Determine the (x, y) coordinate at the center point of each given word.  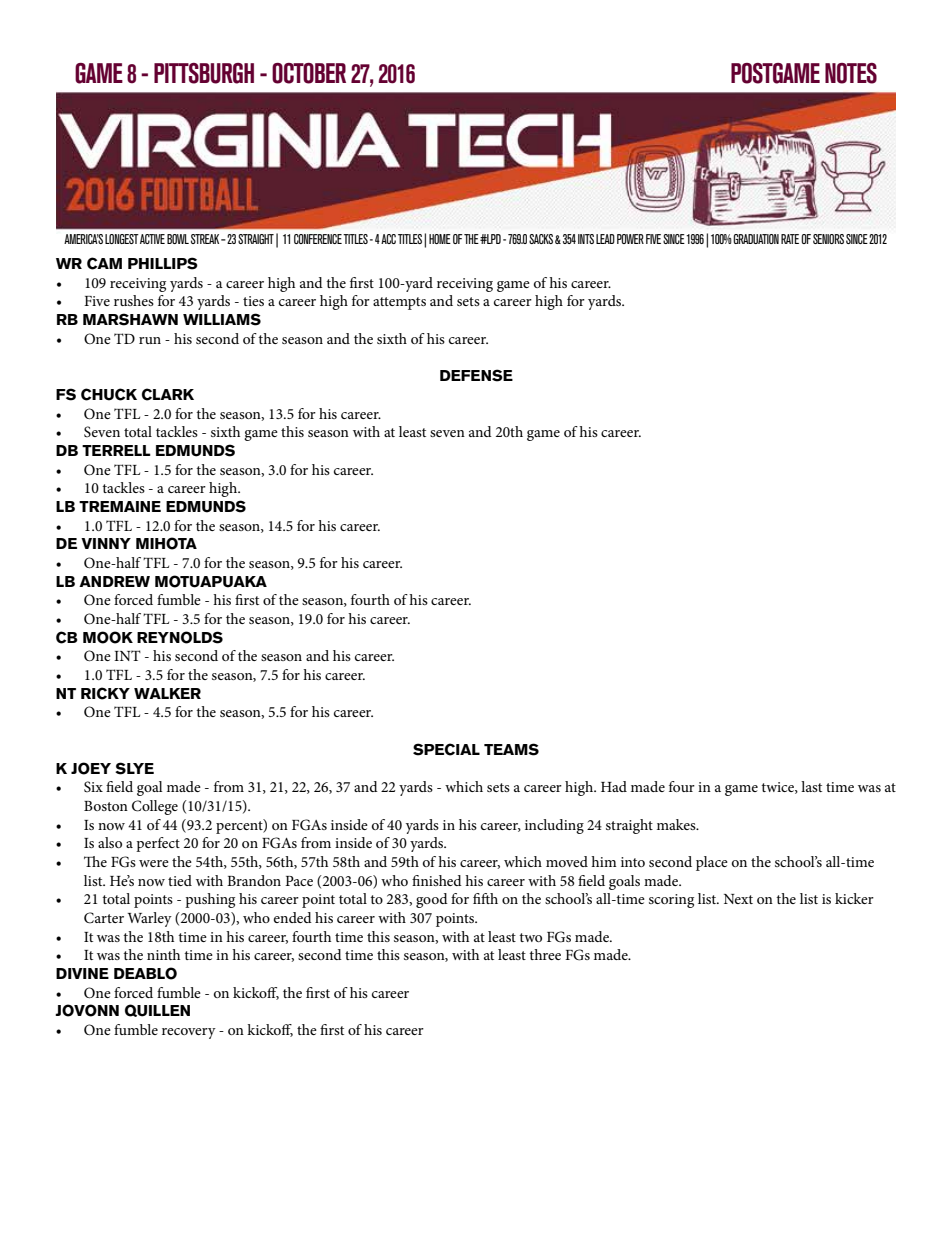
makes (677, 824)
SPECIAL (446, 749)
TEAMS (511, 749)
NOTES (851, 73)
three (545, 954)
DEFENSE (476, 375)
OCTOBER (309, 73)
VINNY (106, 543)
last (811, 786)
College (155, 807)
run (150, 340)
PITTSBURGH (204, 73)
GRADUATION (756, 239)
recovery (189, 1033)
